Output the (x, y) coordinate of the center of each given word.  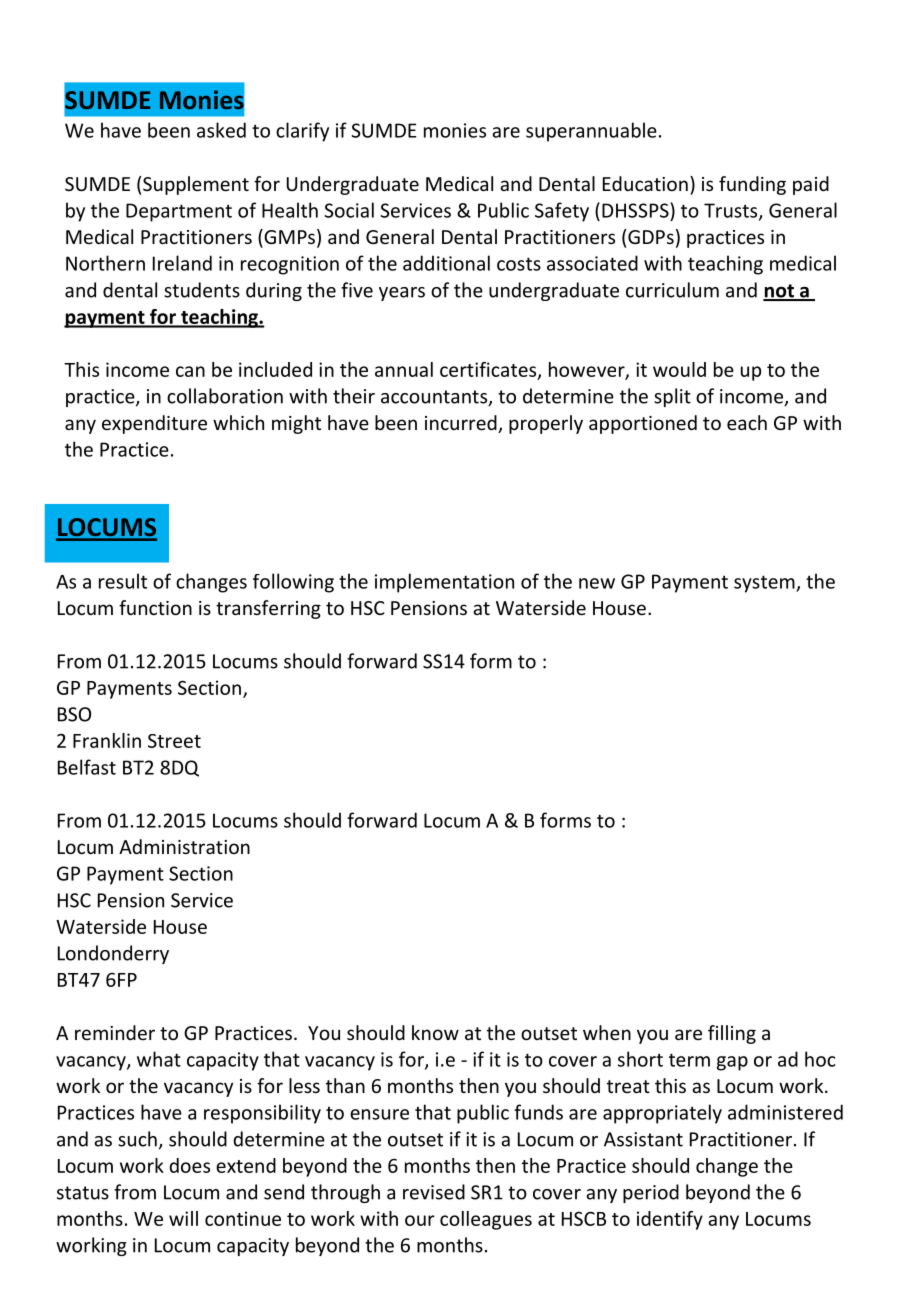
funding (752, 185)
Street (174, 741)
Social (349, 210)
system (765, 584)
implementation (444, 583)
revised (434, 1192)
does (189, 1165)
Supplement (196, 185)
